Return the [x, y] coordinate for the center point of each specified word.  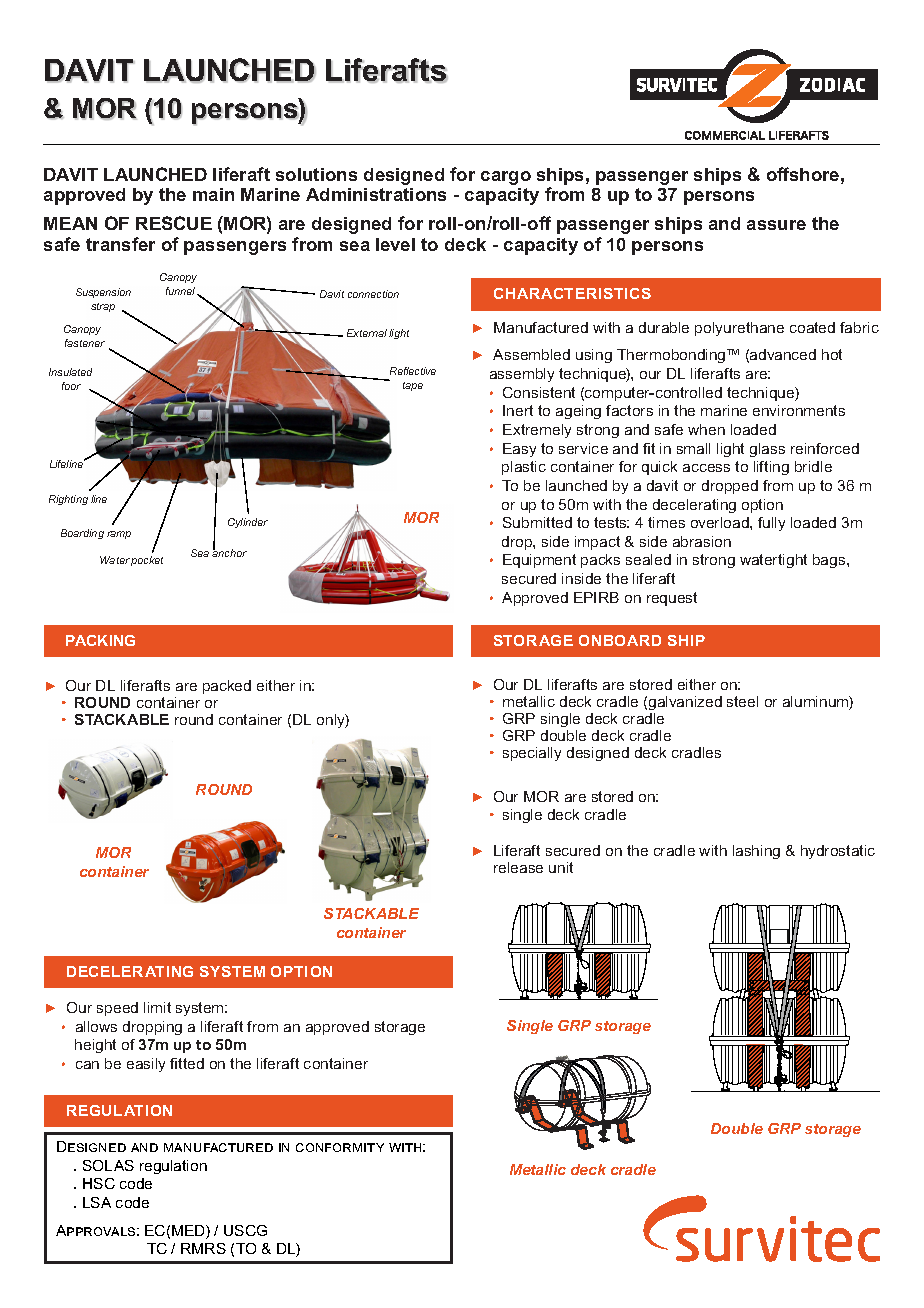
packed [227, 687]
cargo [506, 178]
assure [776, 225]
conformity [340, 1147]
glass [767, 450]
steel [742, 701]
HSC [99, 1183]
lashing [756, 852]
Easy [519, 450]
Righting [68, 500]
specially [532, 754]
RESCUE [174, 223]
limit [157, 1007]
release [518, 867]
